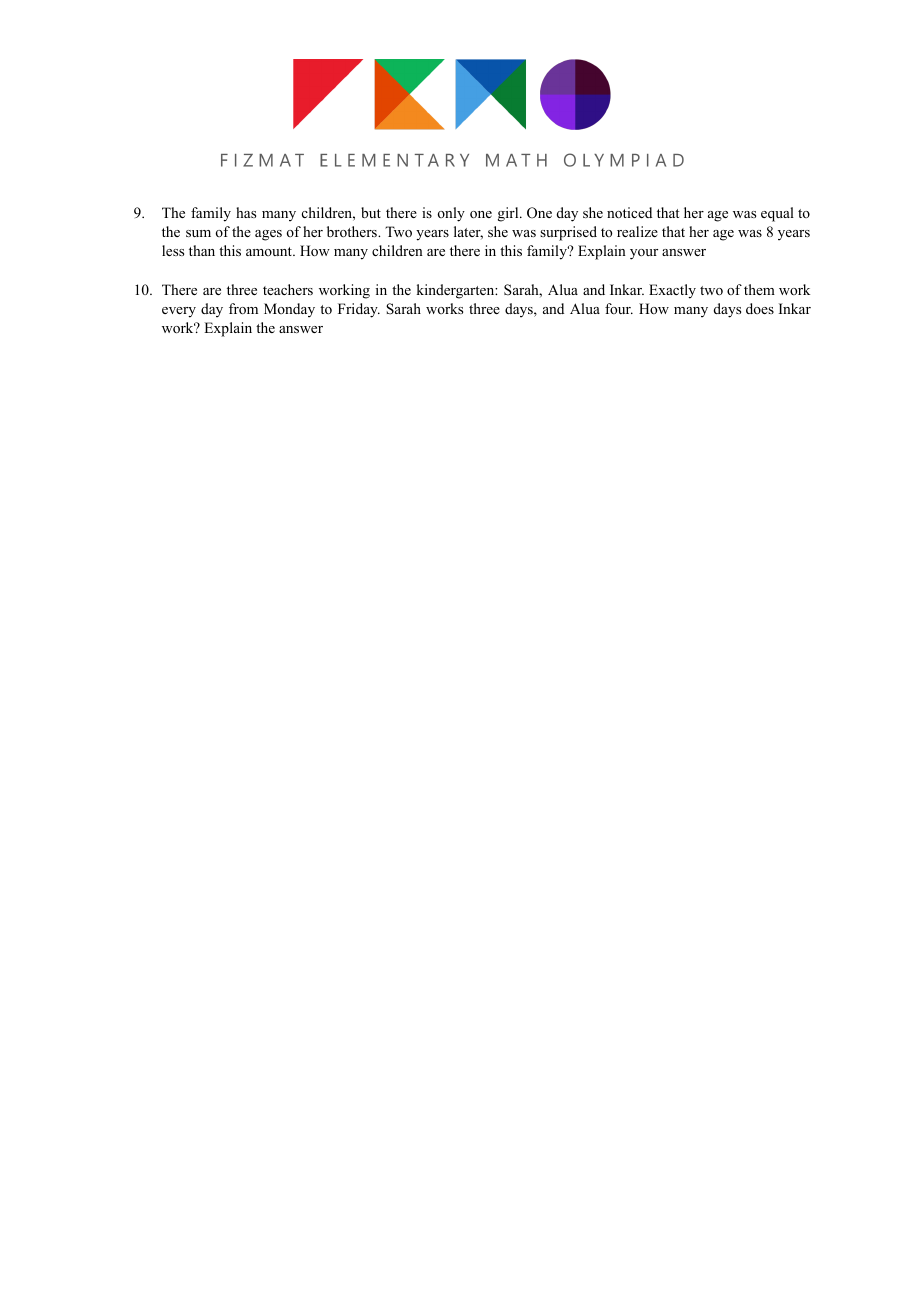 The height and width of the page is (1307, 924). Describe the element at coordinates (451, 214) in the page. I see `only` at that location.
